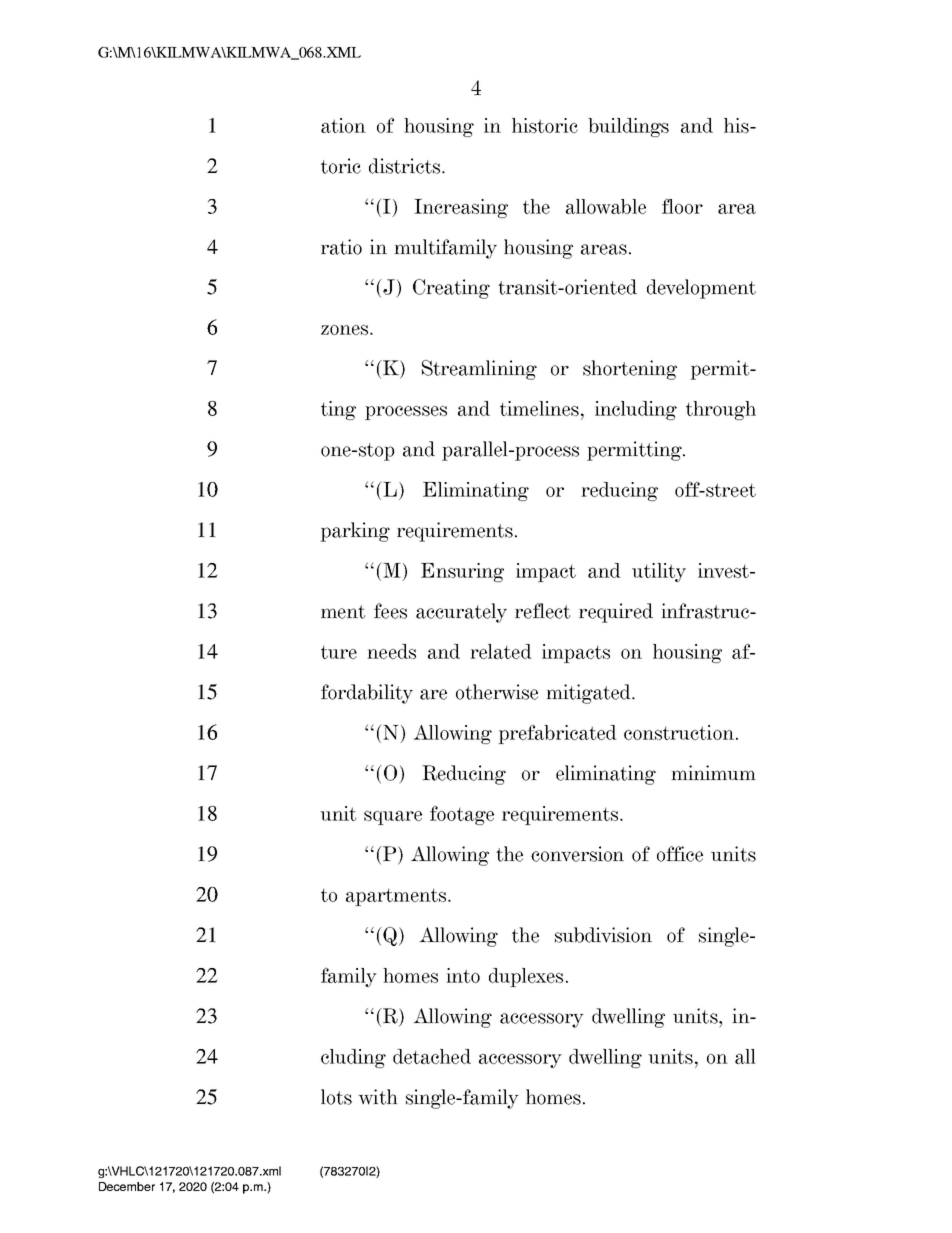 This screenshot has height=1233, width=952. Describe the element at coordinates (127, 1186) in the screenshot. I see `December` at that location.
